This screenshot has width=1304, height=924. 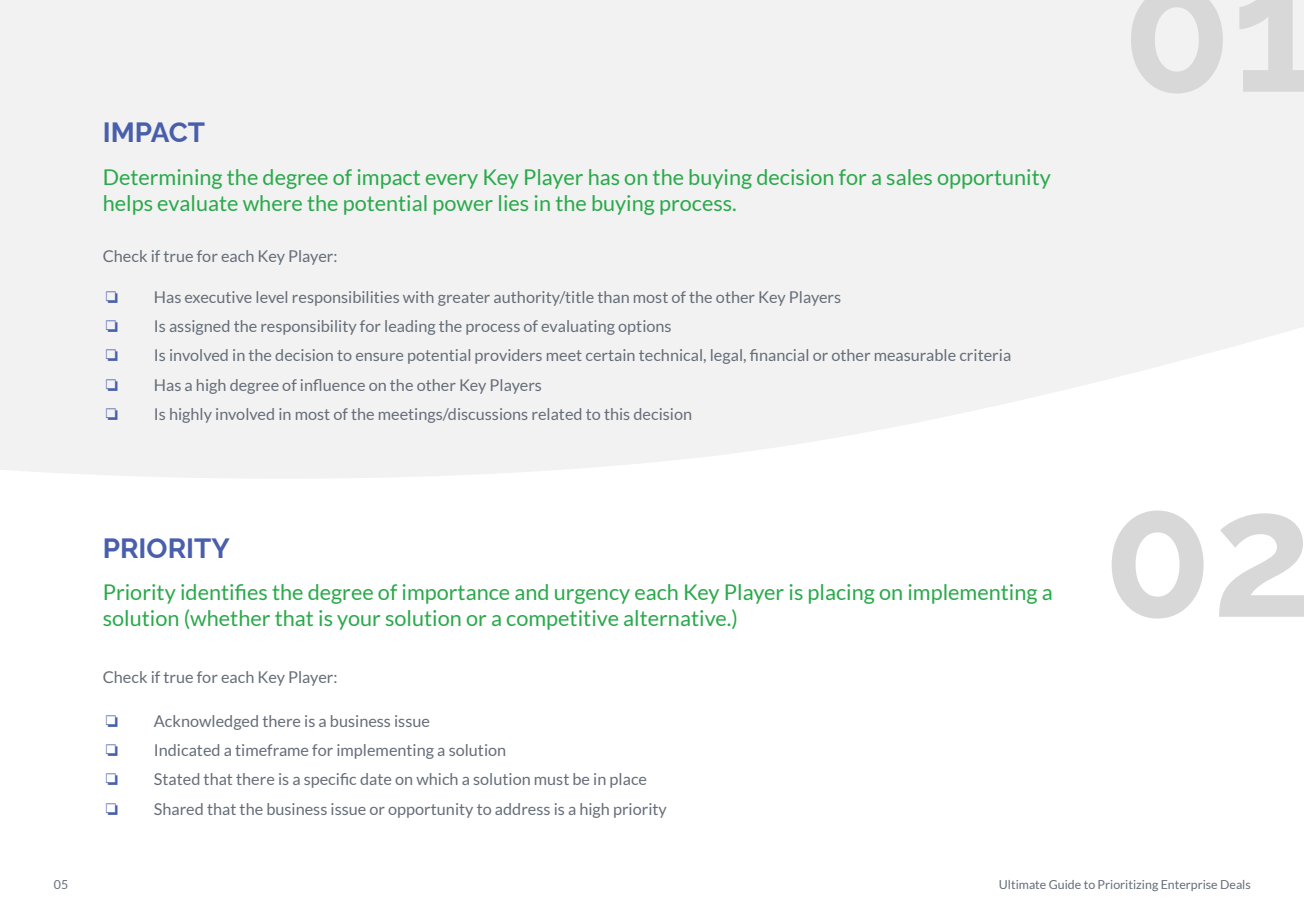 What do you see at coordinates (271, 750) in the screenshot?
I see `timeframe` at bounding box center [271, 750].
